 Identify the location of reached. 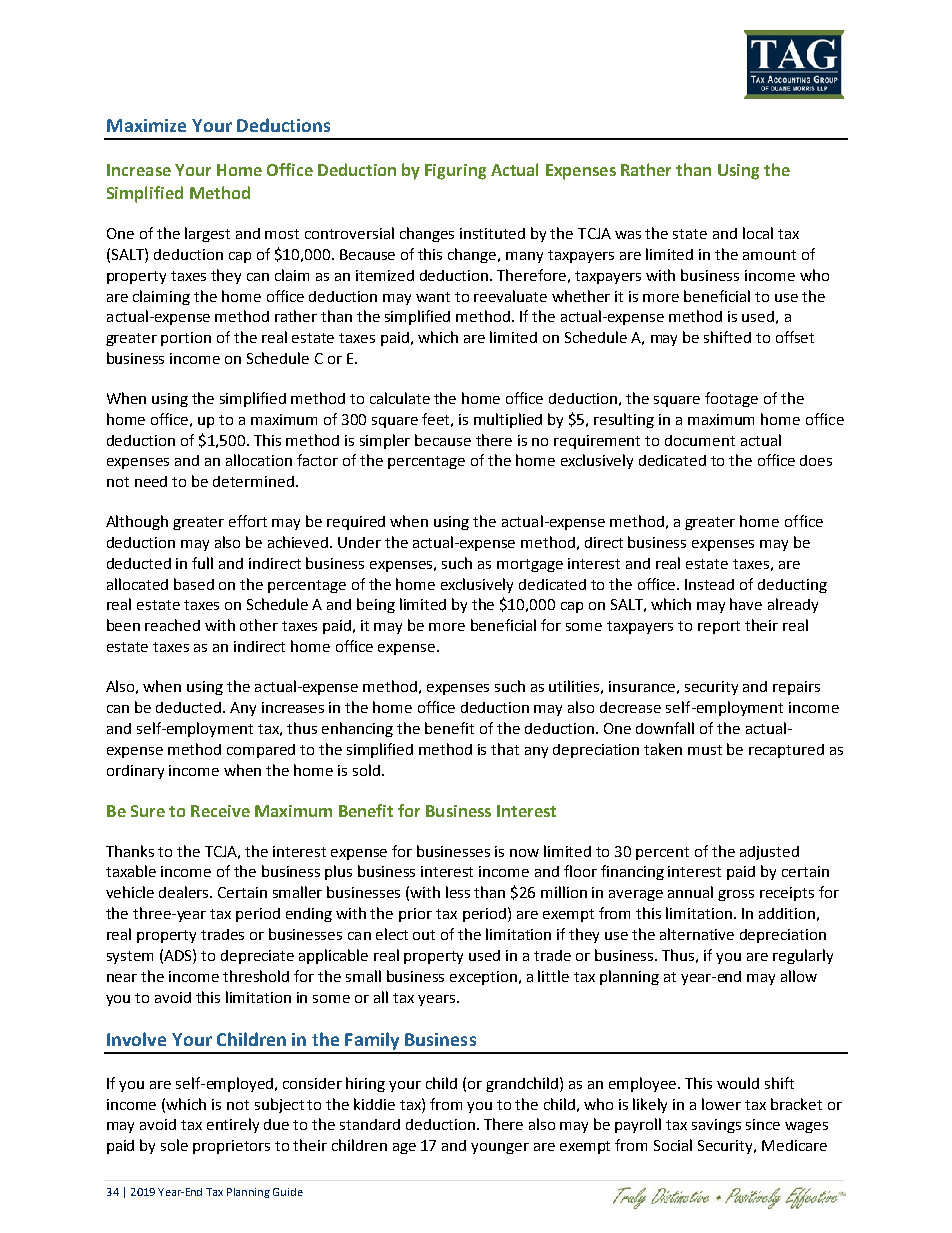
(172, 625).
